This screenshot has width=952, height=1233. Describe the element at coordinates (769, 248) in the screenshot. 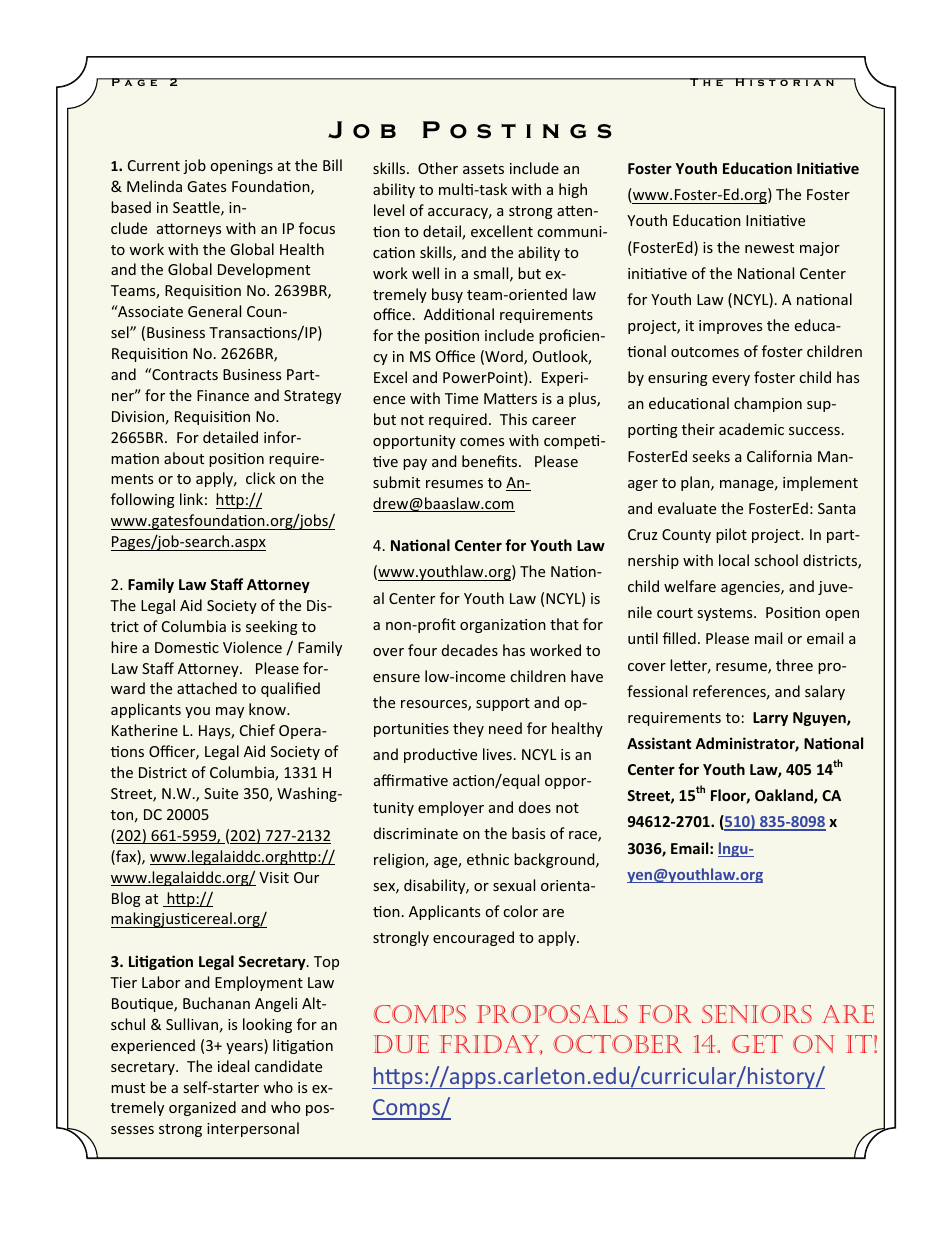

I see `newest` at that location.
